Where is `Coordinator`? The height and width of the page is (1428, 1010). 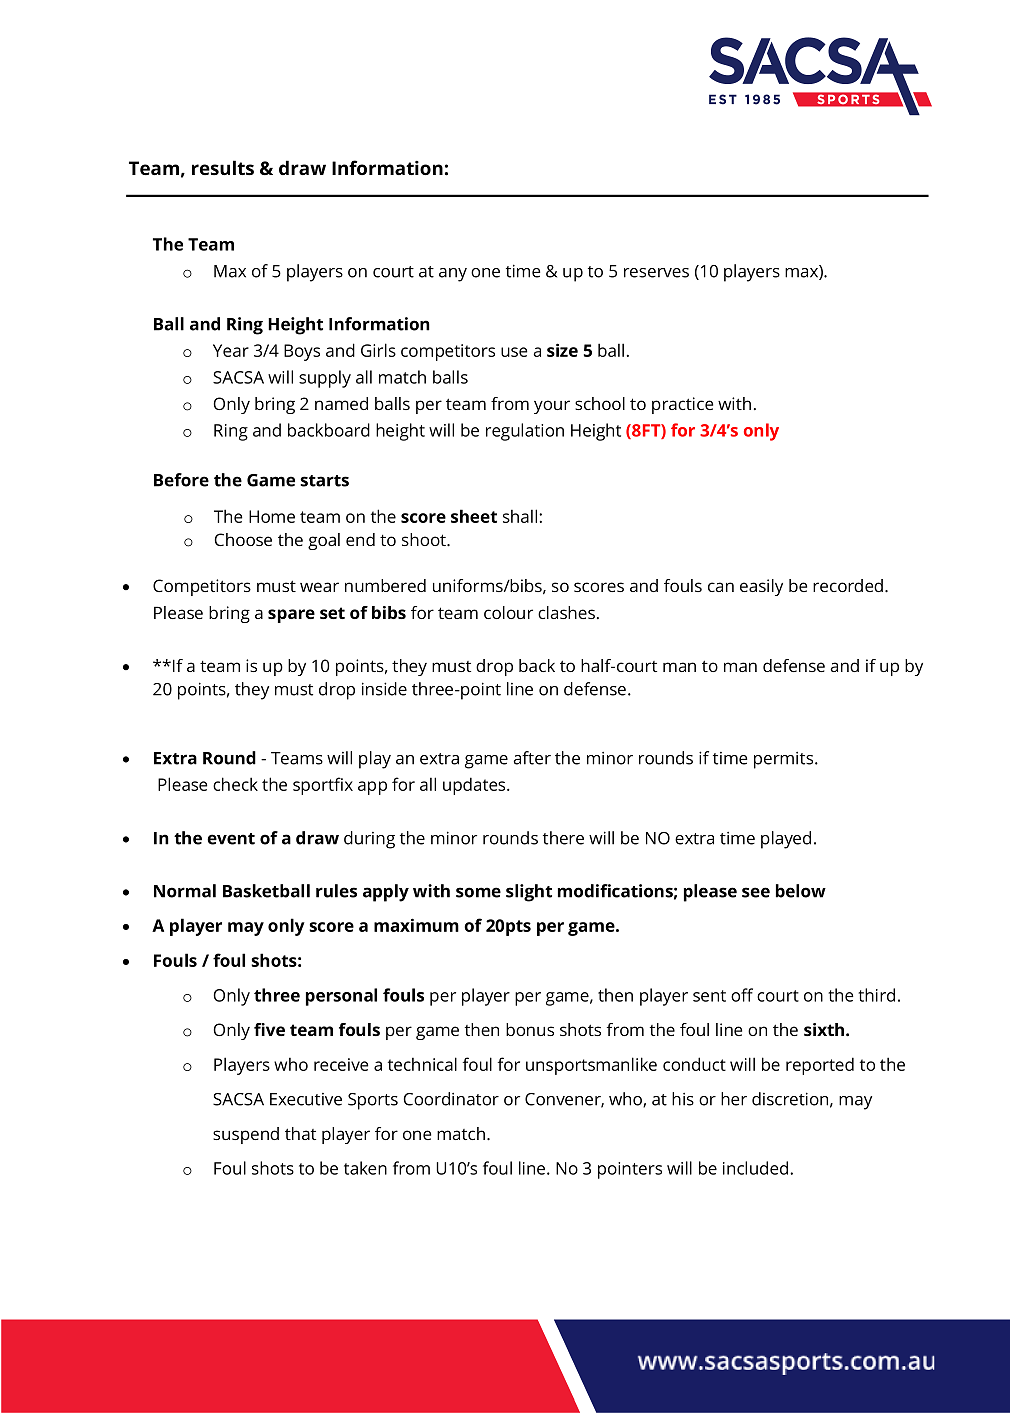
Coordinator is located at coordinates (451, 1099).
